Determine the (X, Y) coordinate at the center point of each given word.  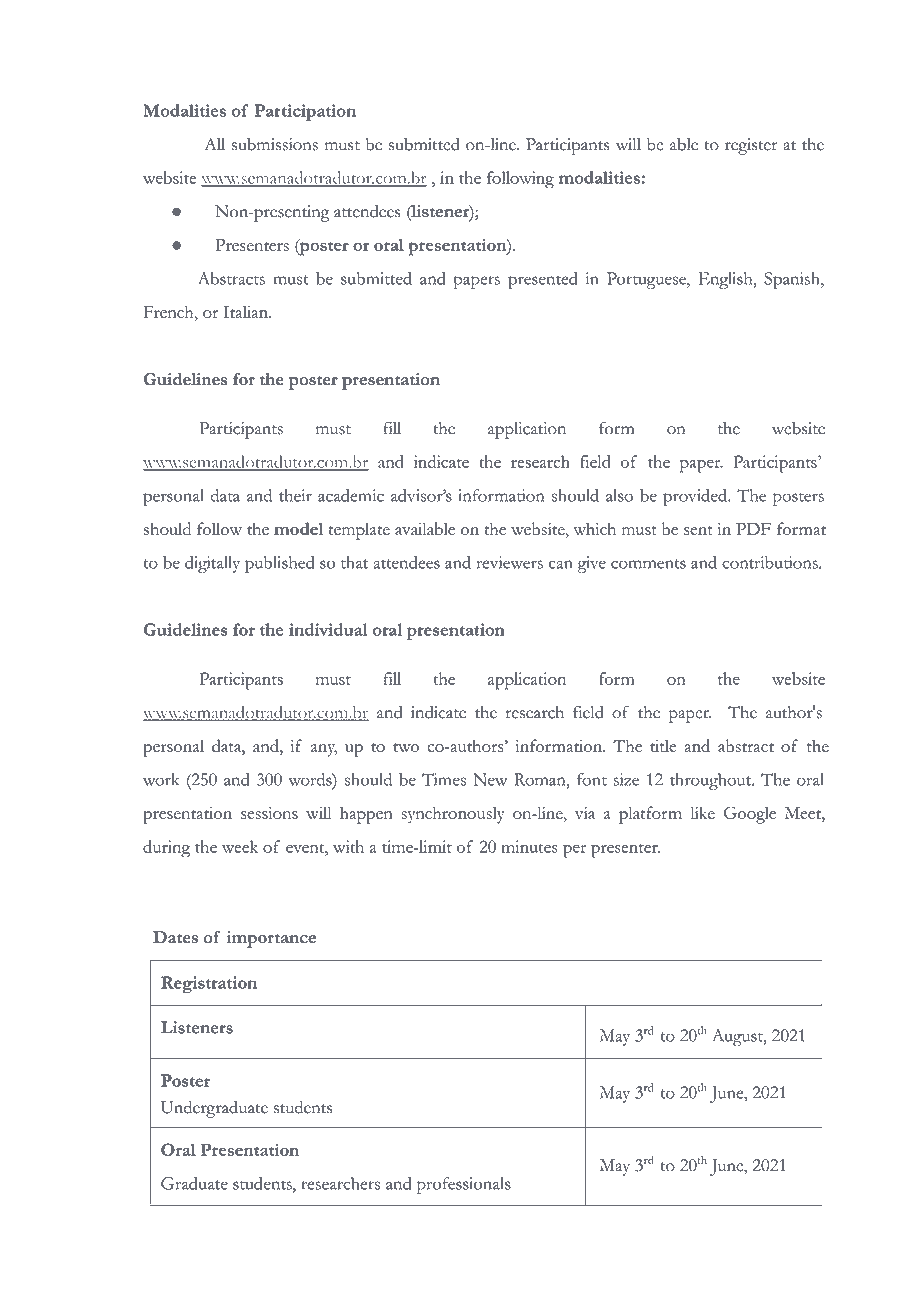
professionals (464, 1185)
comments (648, 564)
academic (351, 495)
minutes (529, 846)
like (702, 812)
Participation (305, 112)
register (751, 146)
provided (696, 497)
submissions (275, 144)
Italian (247, 311)
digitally (212, 564)
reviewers (510, 562)
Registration (209, 985)
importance (271, 939)
